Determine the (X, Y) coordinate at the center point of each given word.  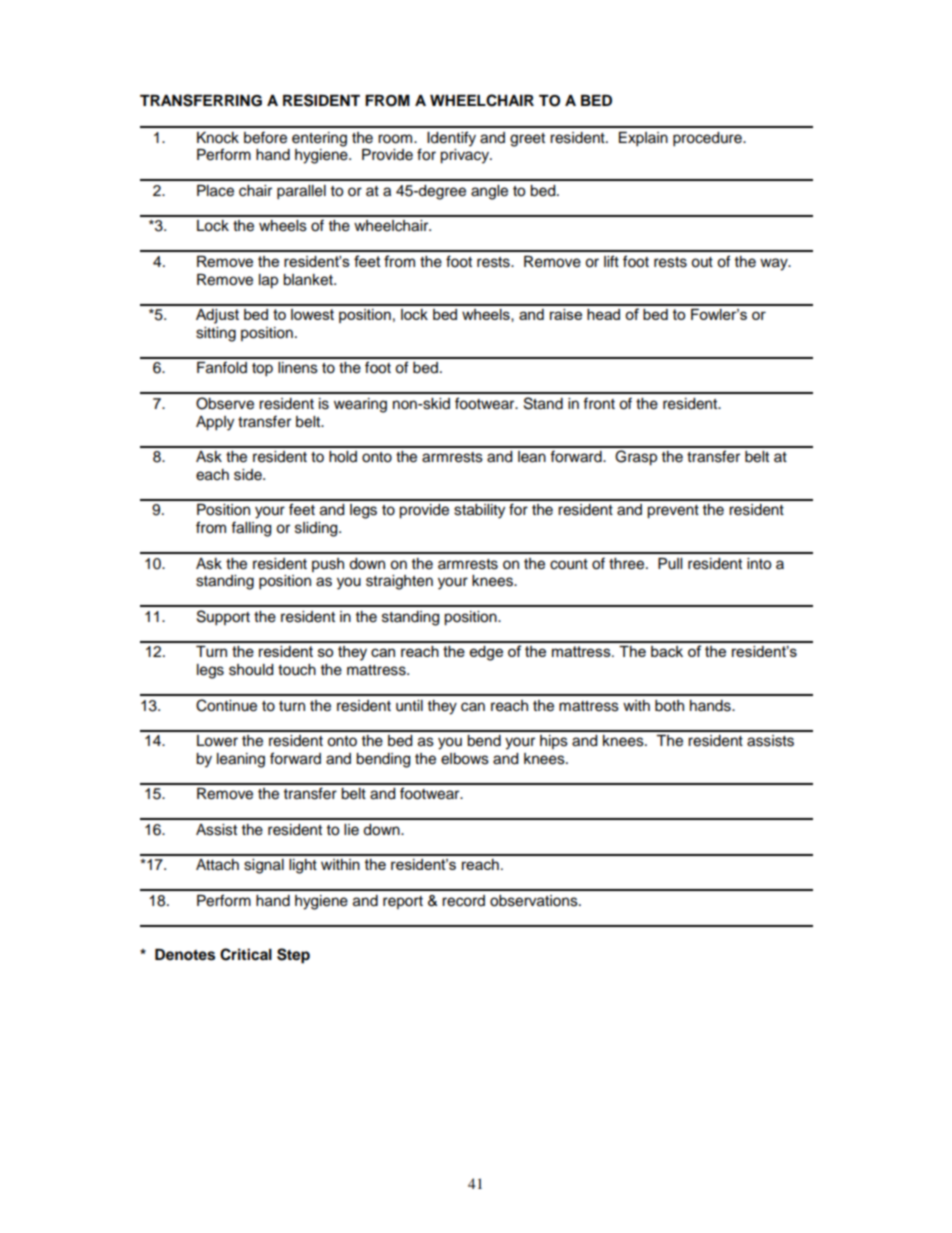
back (667, 651)
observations (535, 901)
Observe (225, 403)
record (463, 901)
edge (486, 653)
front (599, 403)
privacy (465, 156)
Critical (246, 954)
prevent (673, 512)
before (265, 137)
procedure (708, 139)
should (251, 670)
